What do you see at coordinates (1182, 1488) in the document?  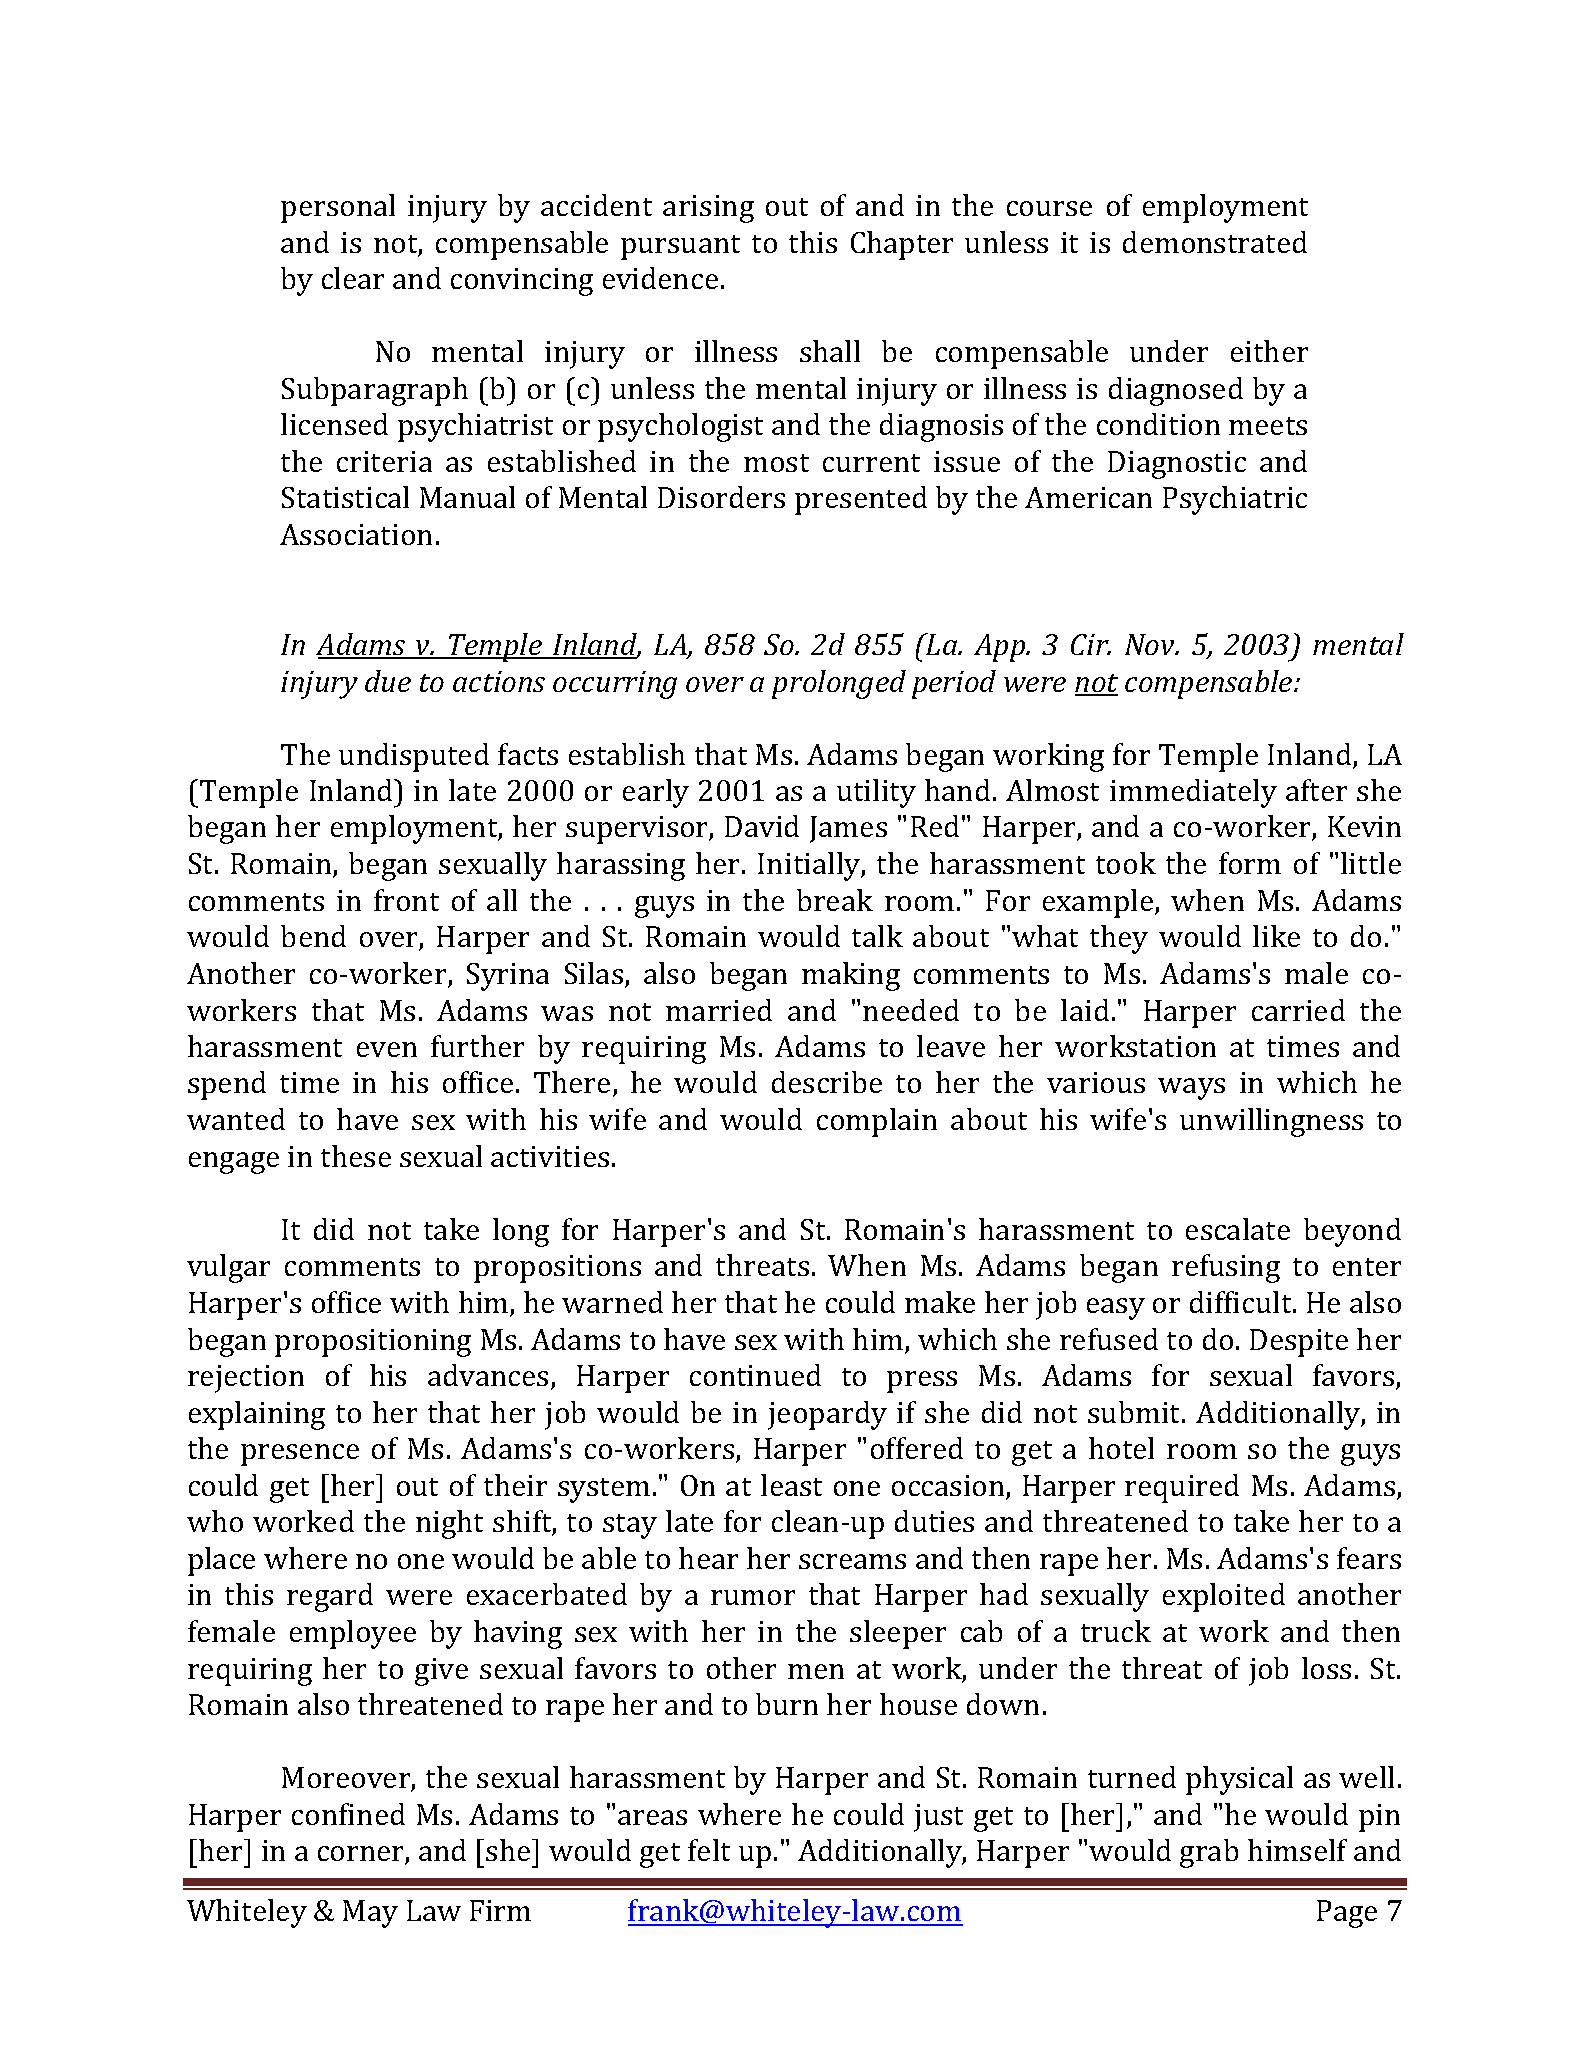 I see `required` at bounding box center [1182, 1488].
